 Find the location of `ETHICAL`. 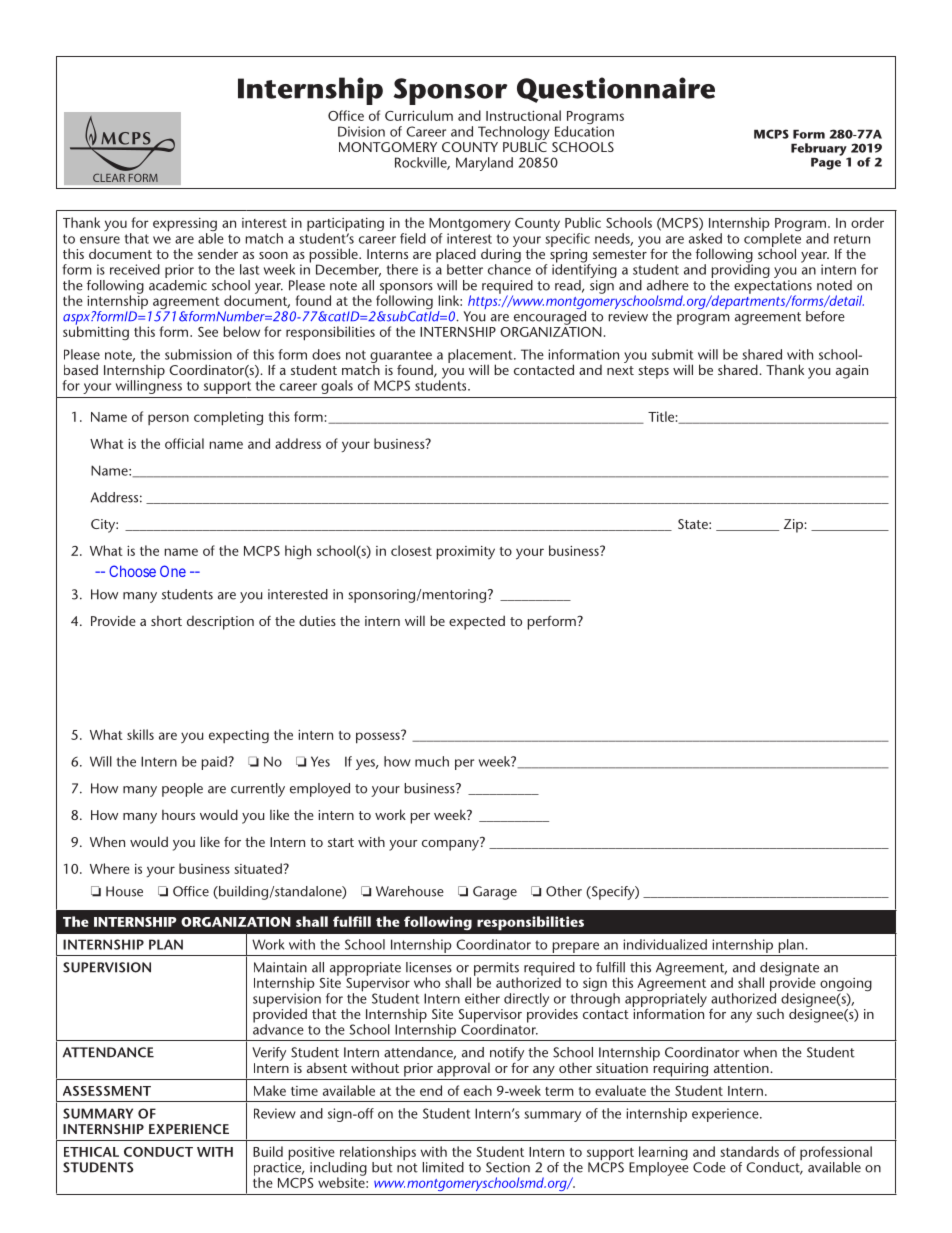

ETHICAL is located at coordinates (91, 1152).
